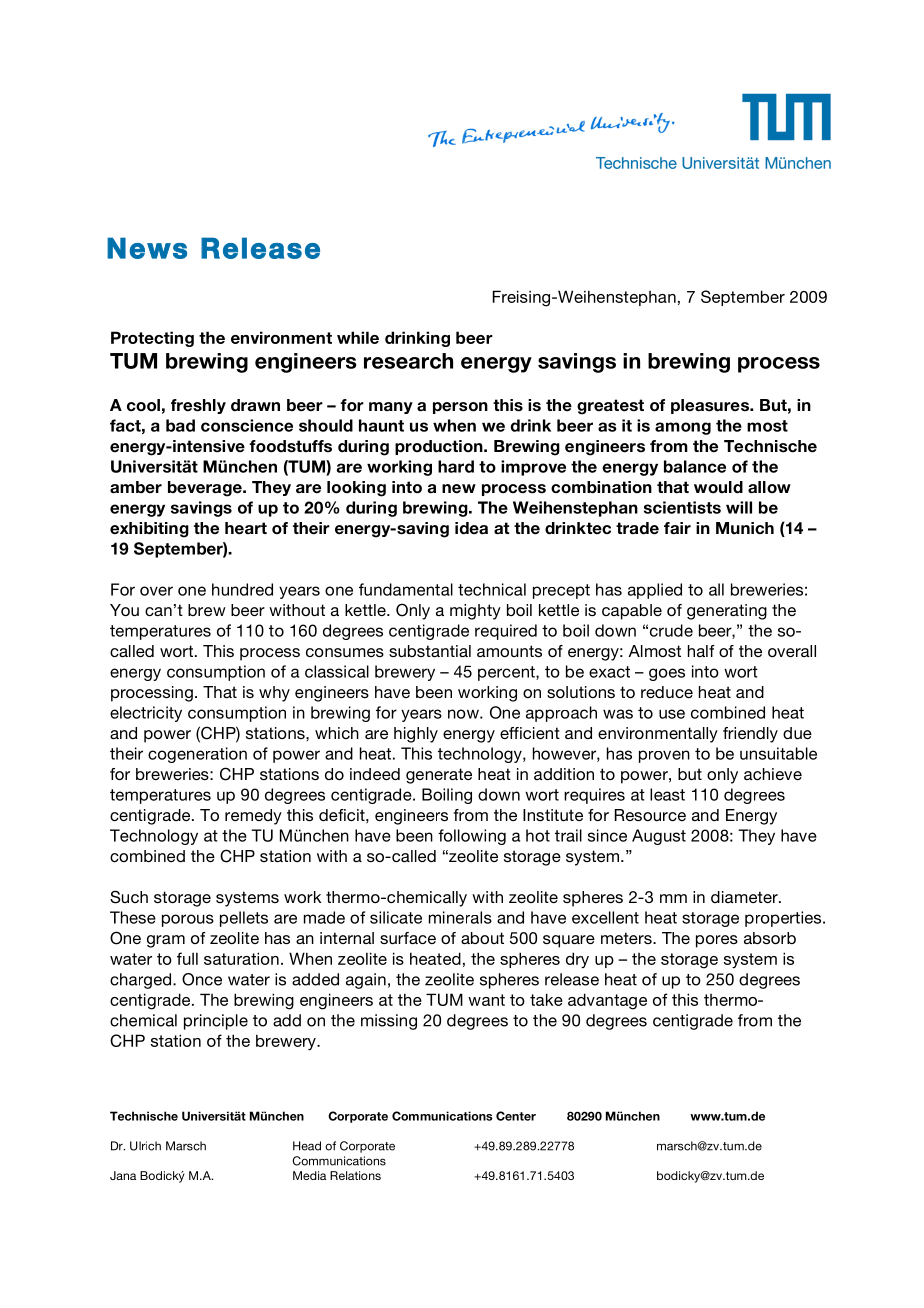 Image resolution: width=924 pixels, height=1308 pixels. Describe the element at coordinates (659, 837) in the screenshot. I see `August` at that location.
